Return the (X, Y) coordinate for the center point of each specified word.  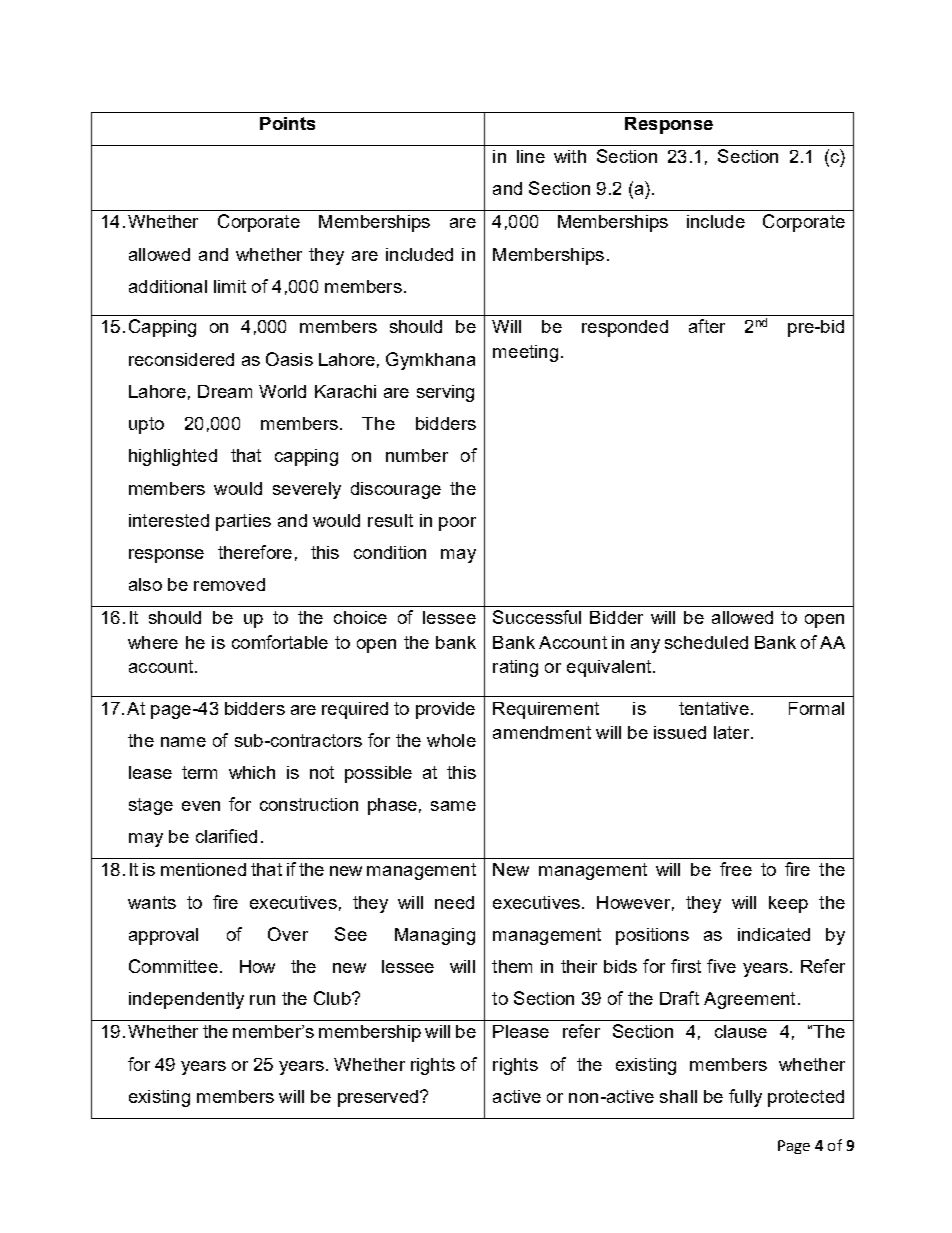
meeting (525, 353)
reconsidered (181, 359)
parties (243, 522)
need (454, 902)
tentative (714, 708)
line (531, 156)
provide (445, 710)
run (262, 1000)
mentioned (203, 869)
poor (457, 524)
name (183, 742)
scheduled (706, 642)
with (570, 156)
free (736, 869)
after (707, 326)
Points (287, 123)
